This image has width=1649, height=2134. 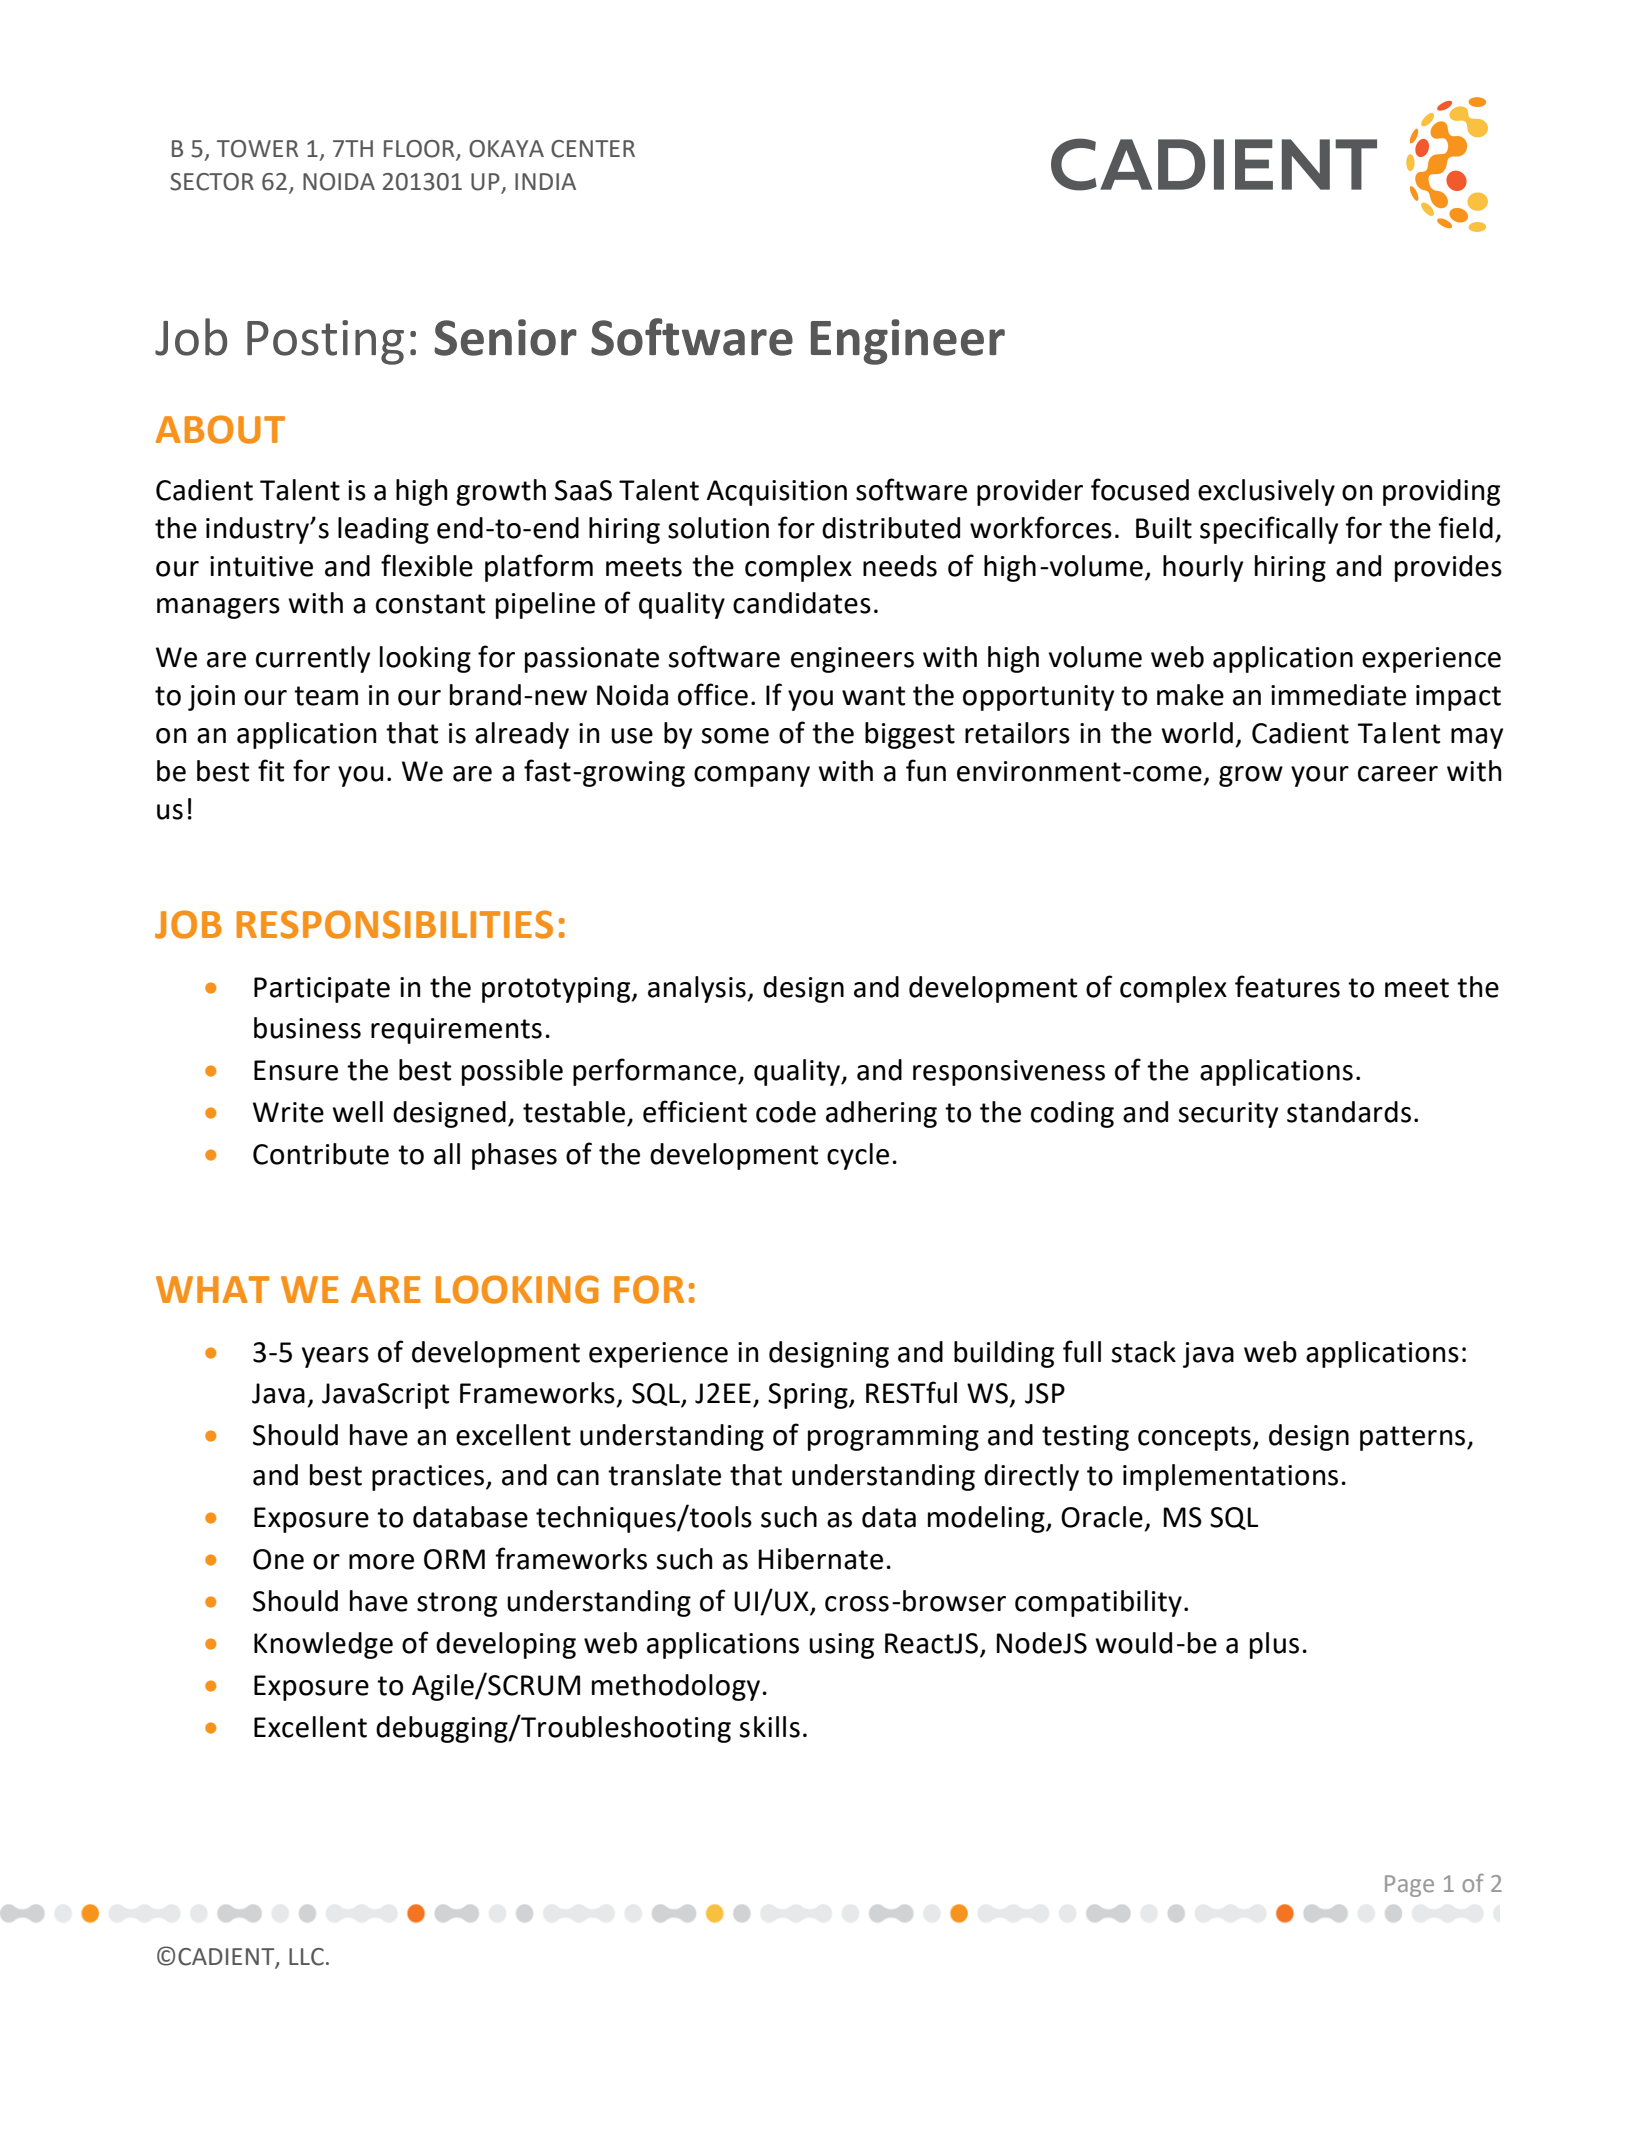 What do you see at coordinates (271, 770) in the image?
I see `fit` at bounding box center [271, 770].
